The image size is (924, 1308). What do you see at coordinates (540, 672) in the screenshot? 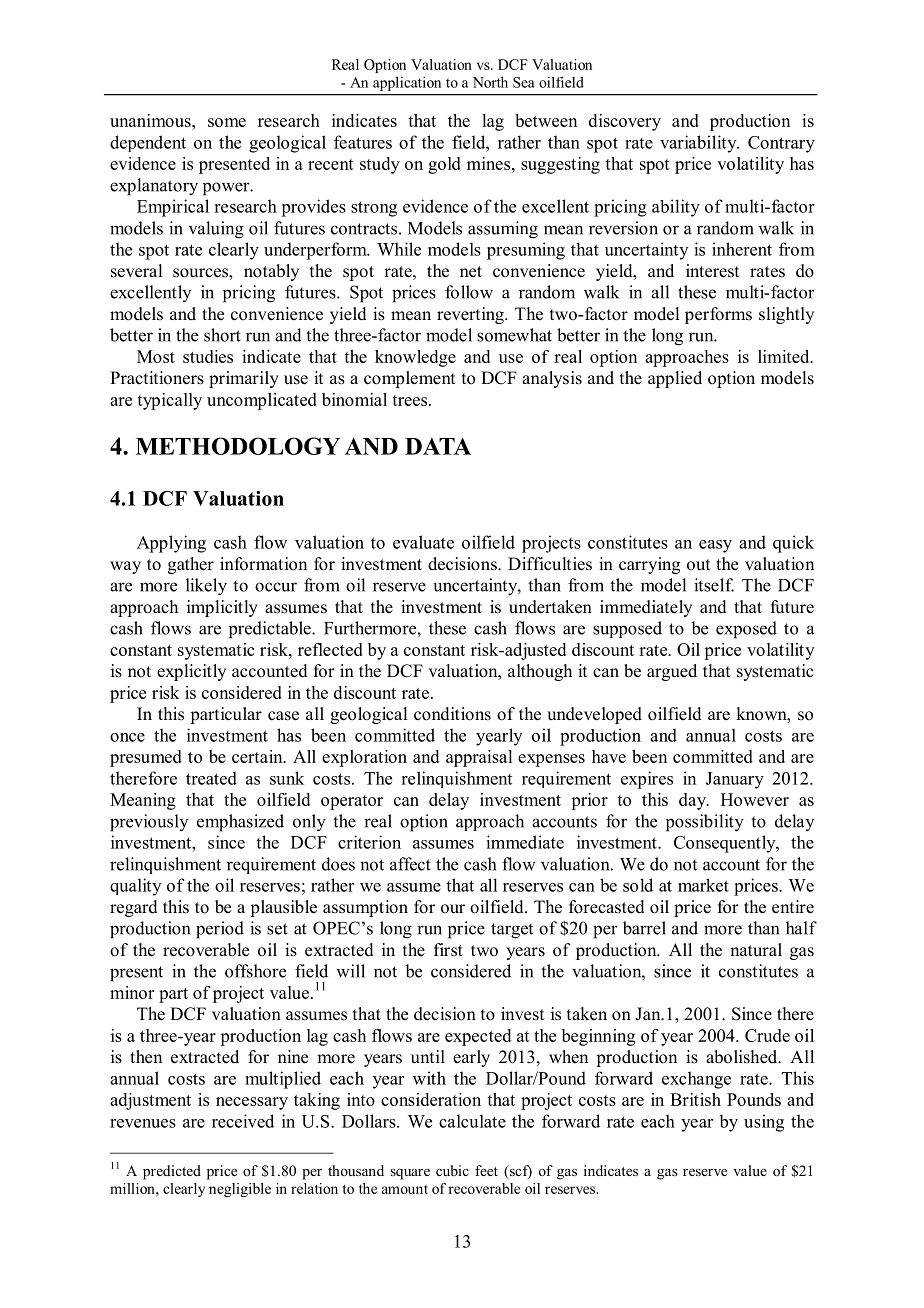
I see `although` at bounding box center [540, 672].
